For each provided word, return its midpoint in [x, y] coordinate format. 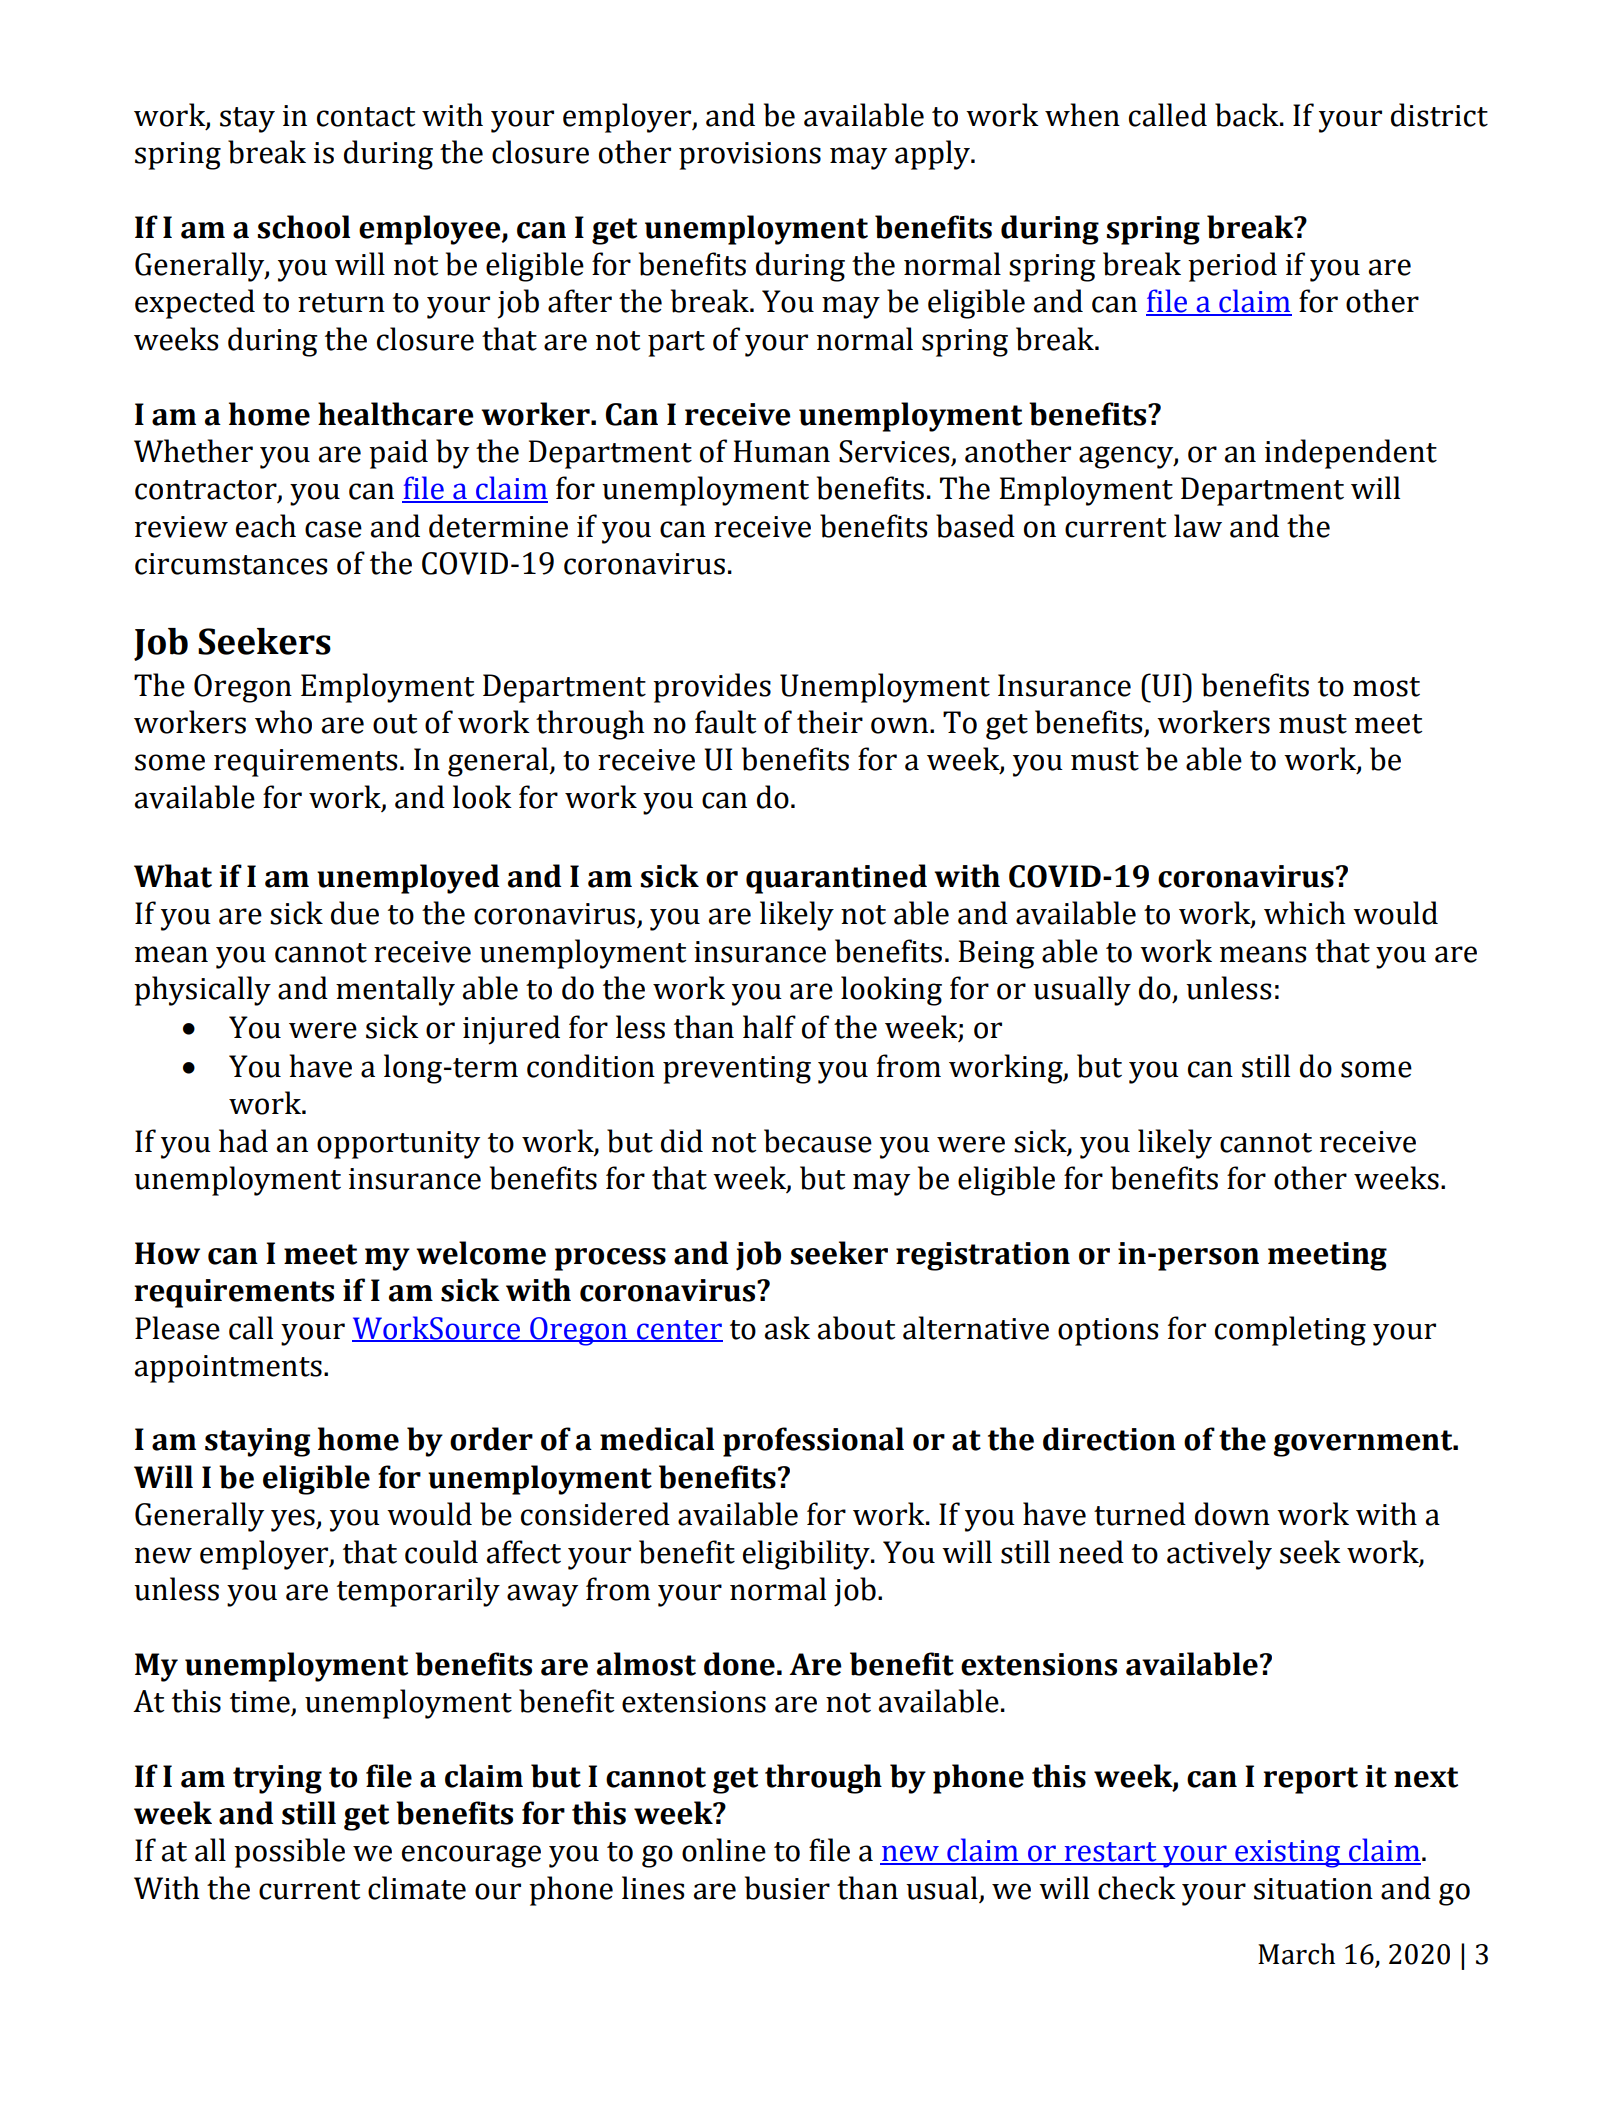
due [355, 913]
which [1304, 913]
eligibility [807, 1555]
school [304, 227]
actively [1219, 1555]
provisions [750, 156]
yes [294, 1520]
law [1198, 526]
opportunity [398, 1145]
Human [781, 451]
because [818, 1141]
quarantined [836, 879]
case [333, 529]
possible [289, 1853]
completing [1290, 1331]
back [1248, 115]
